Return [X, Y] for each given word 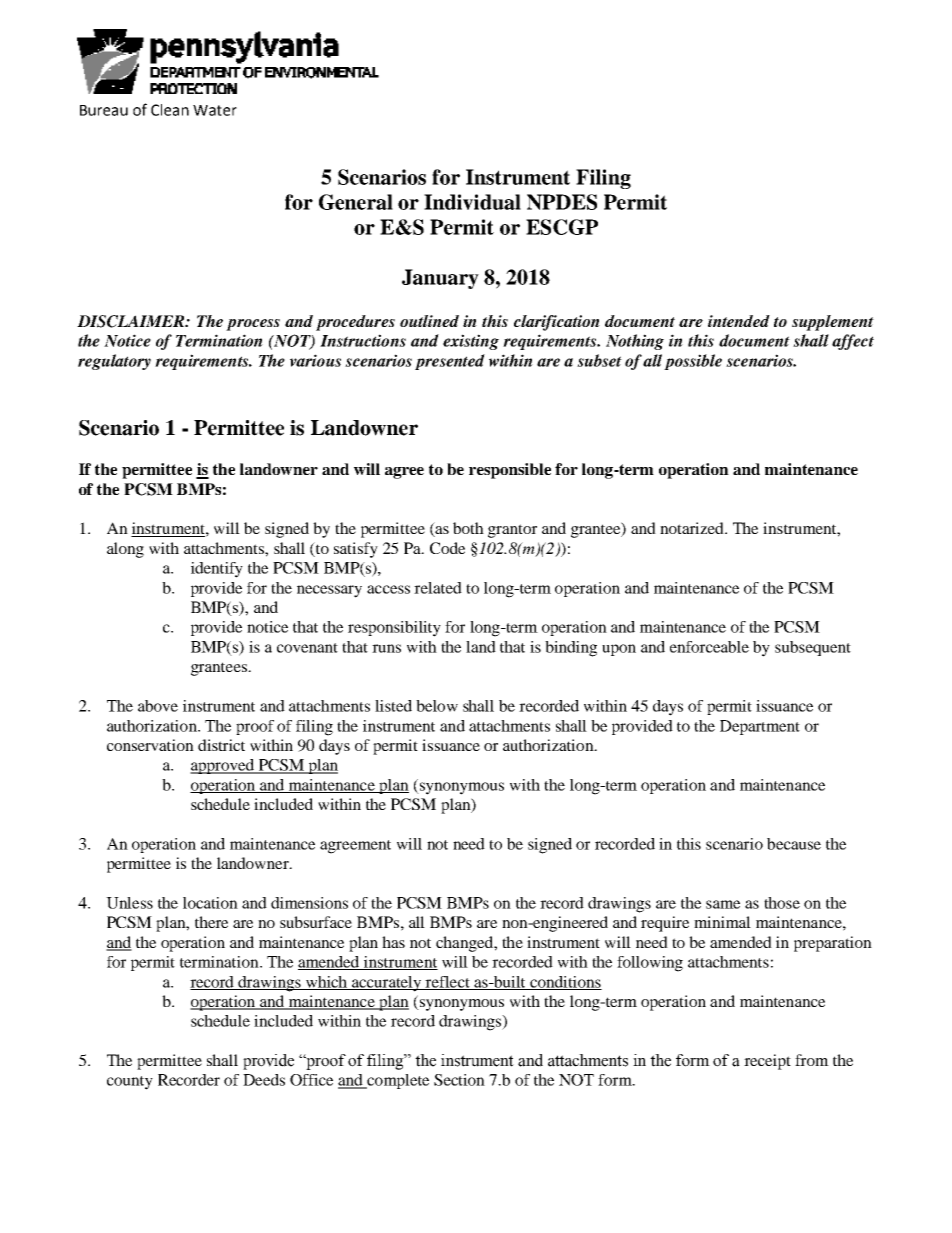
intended [739, 321]
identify [217, 570]
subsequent [813, 648]
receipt [767, 1062]
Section [459, 1080]
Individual [472, 202]
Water [215, 110]
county [130, 1083]
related [438, 588]
